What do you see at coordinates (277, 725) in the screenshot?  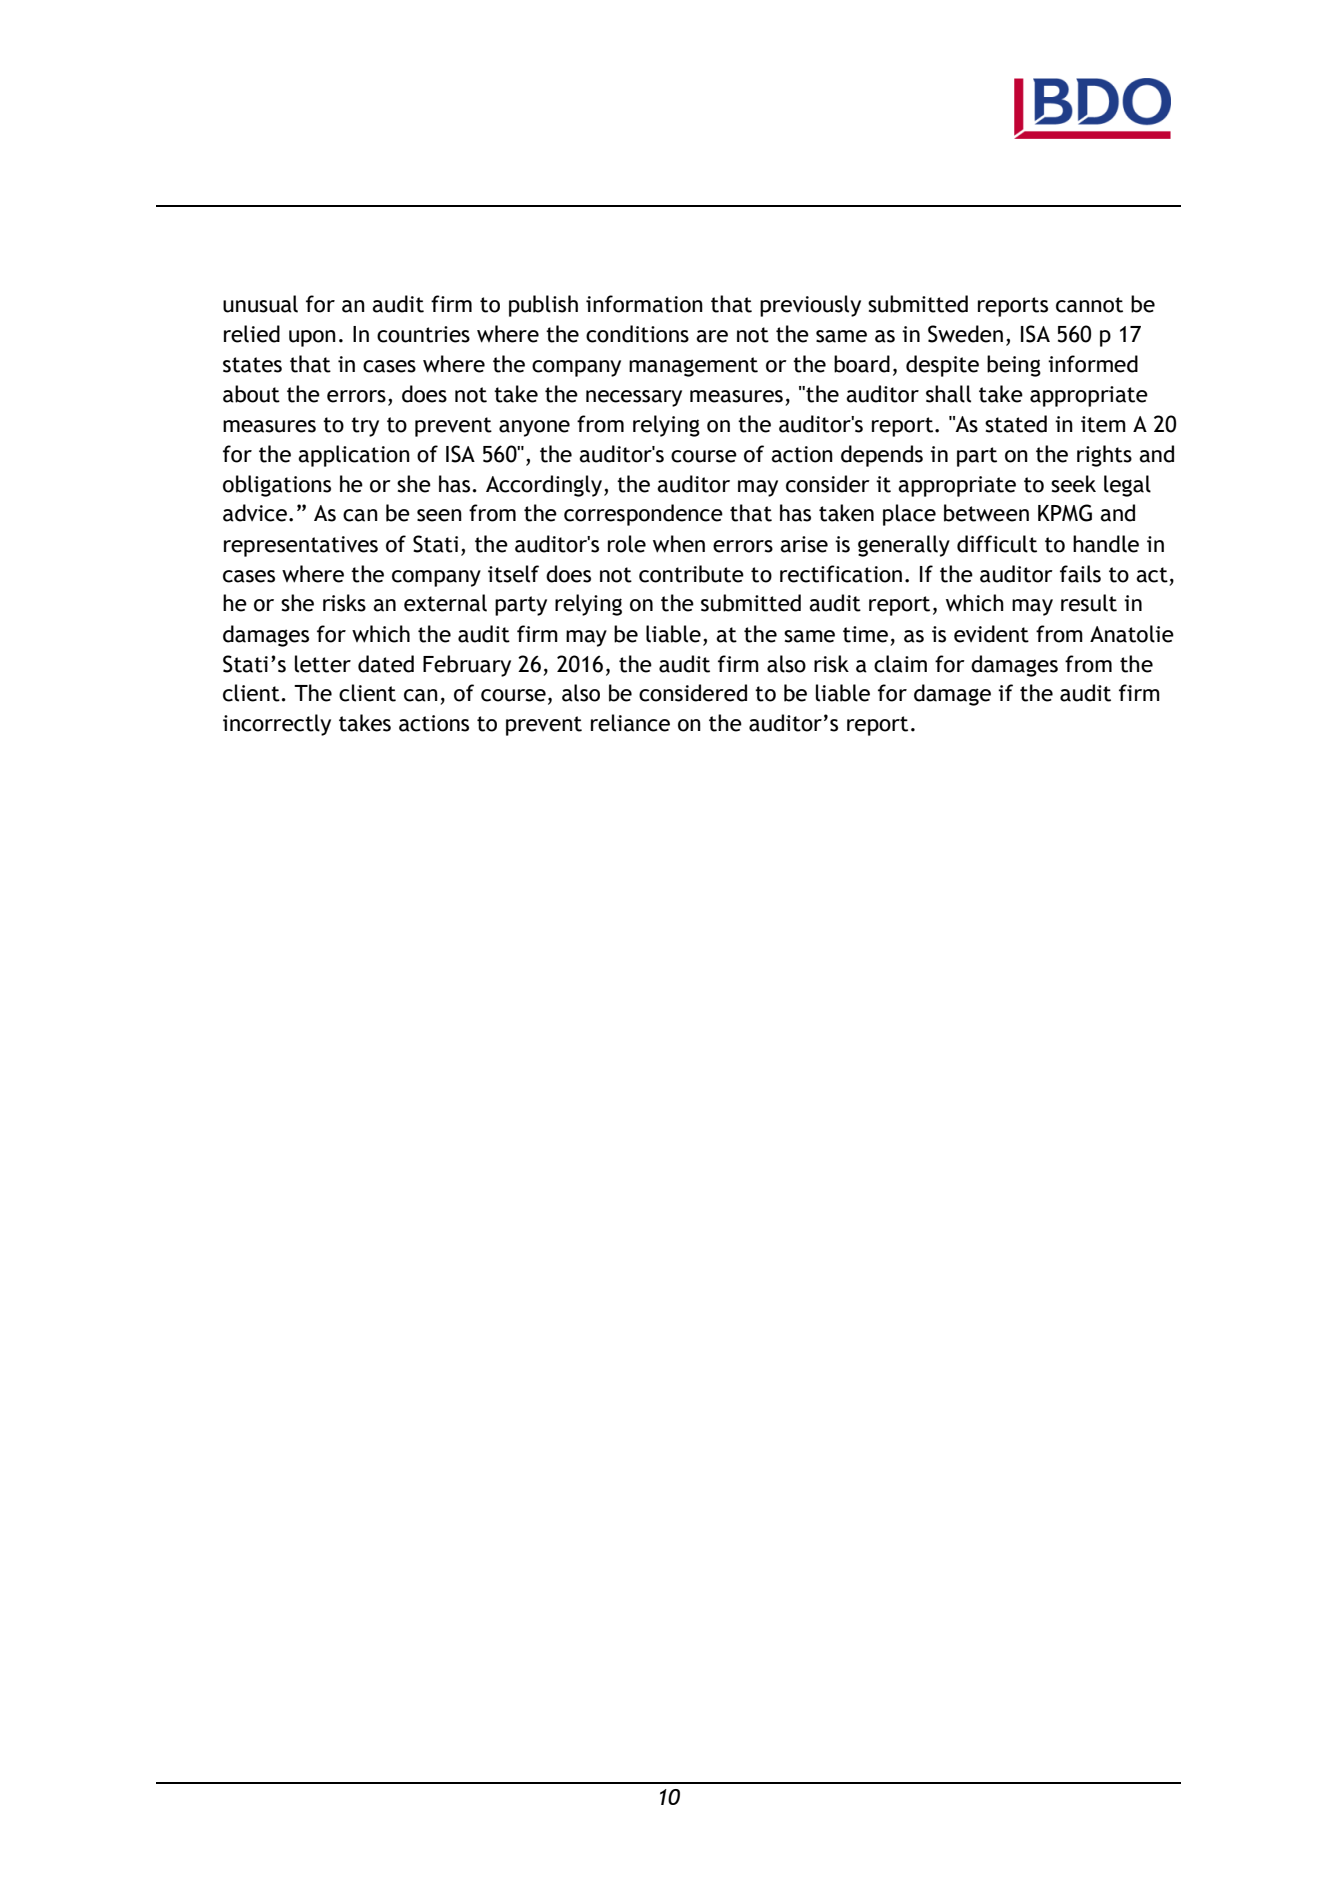 I see `incorrectly` at bounding box center [277, 725].
